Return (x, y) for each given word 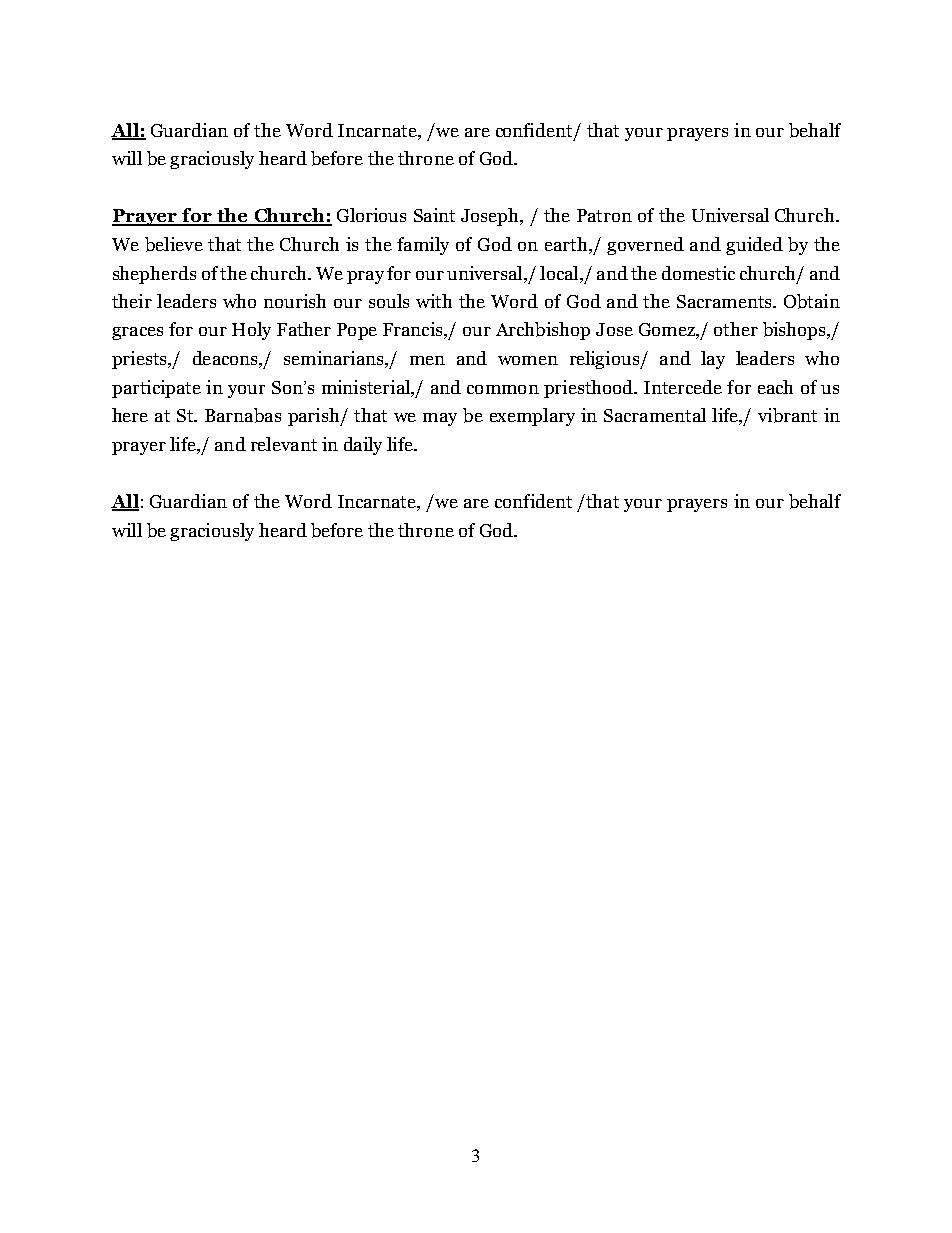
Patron (604, 215)
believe (174, 244)
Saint (434, 215)
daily (363, 446)
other (736, 329)
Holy (251, 331)
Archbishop (543, 331)
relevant (284, 444)
